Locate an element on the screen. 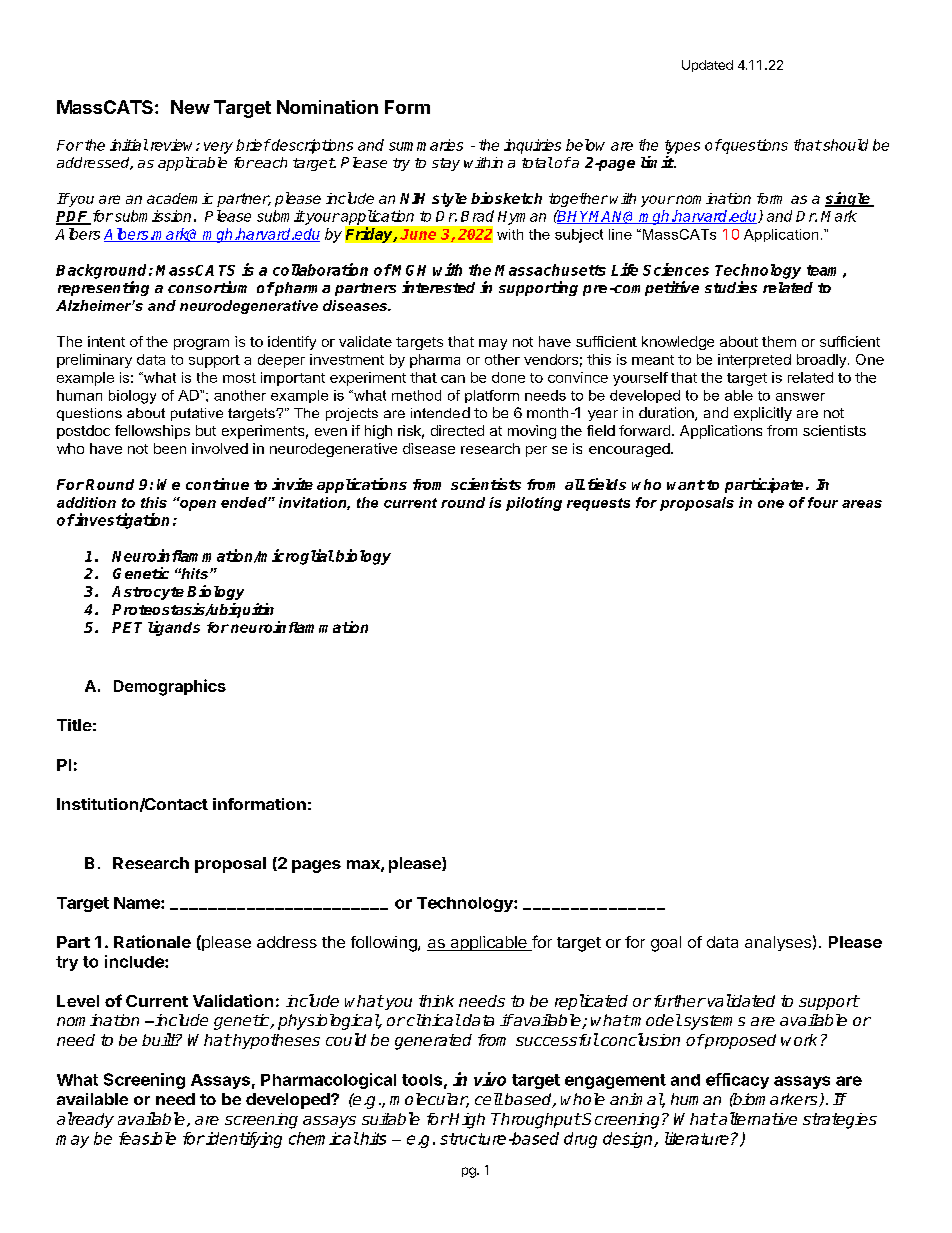 The height and width of the screenshot is (1233, 952). feasible is located at coordinates (147, 1138).
